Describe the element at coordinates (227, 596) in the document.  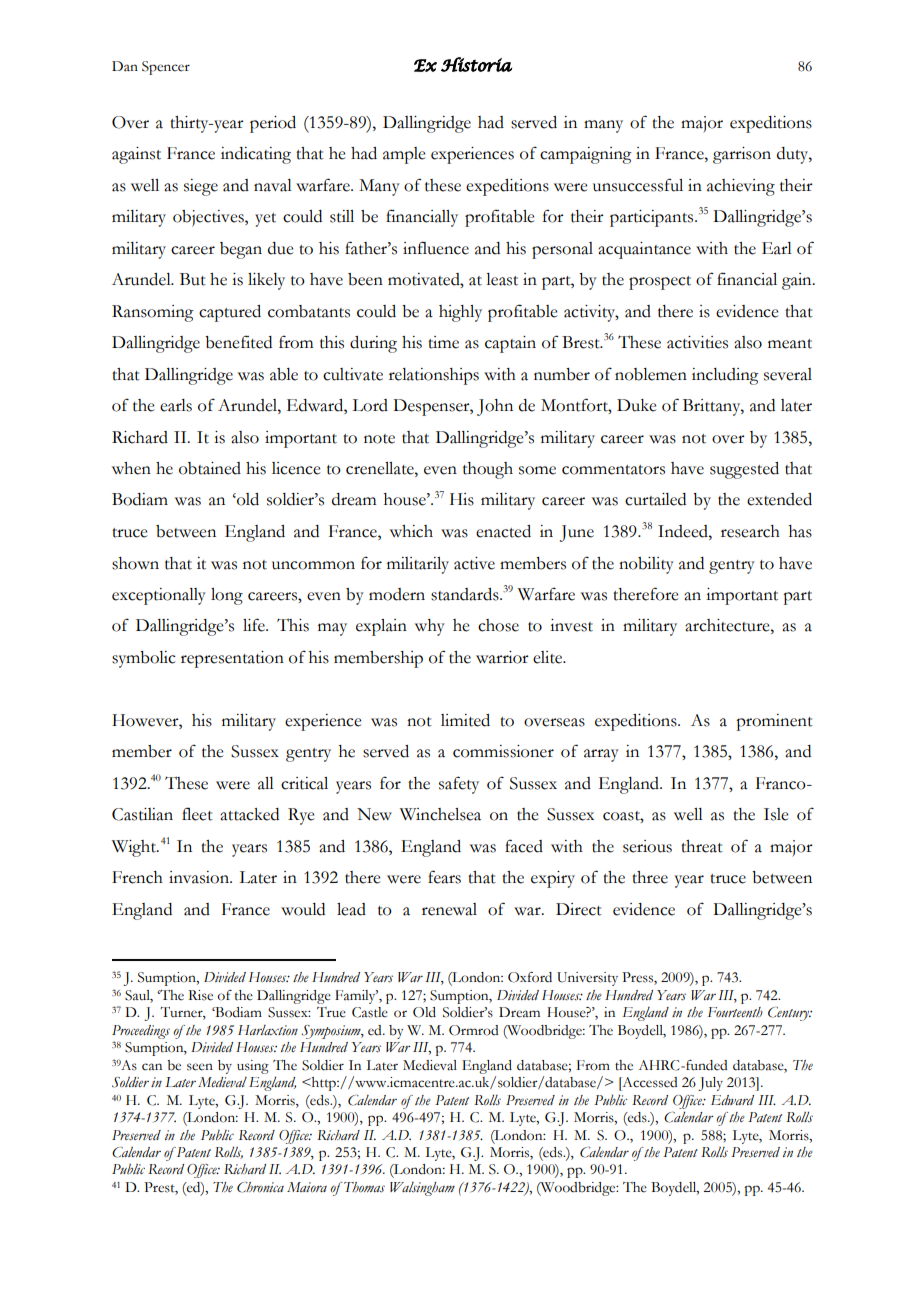
I see `long` at that location.
